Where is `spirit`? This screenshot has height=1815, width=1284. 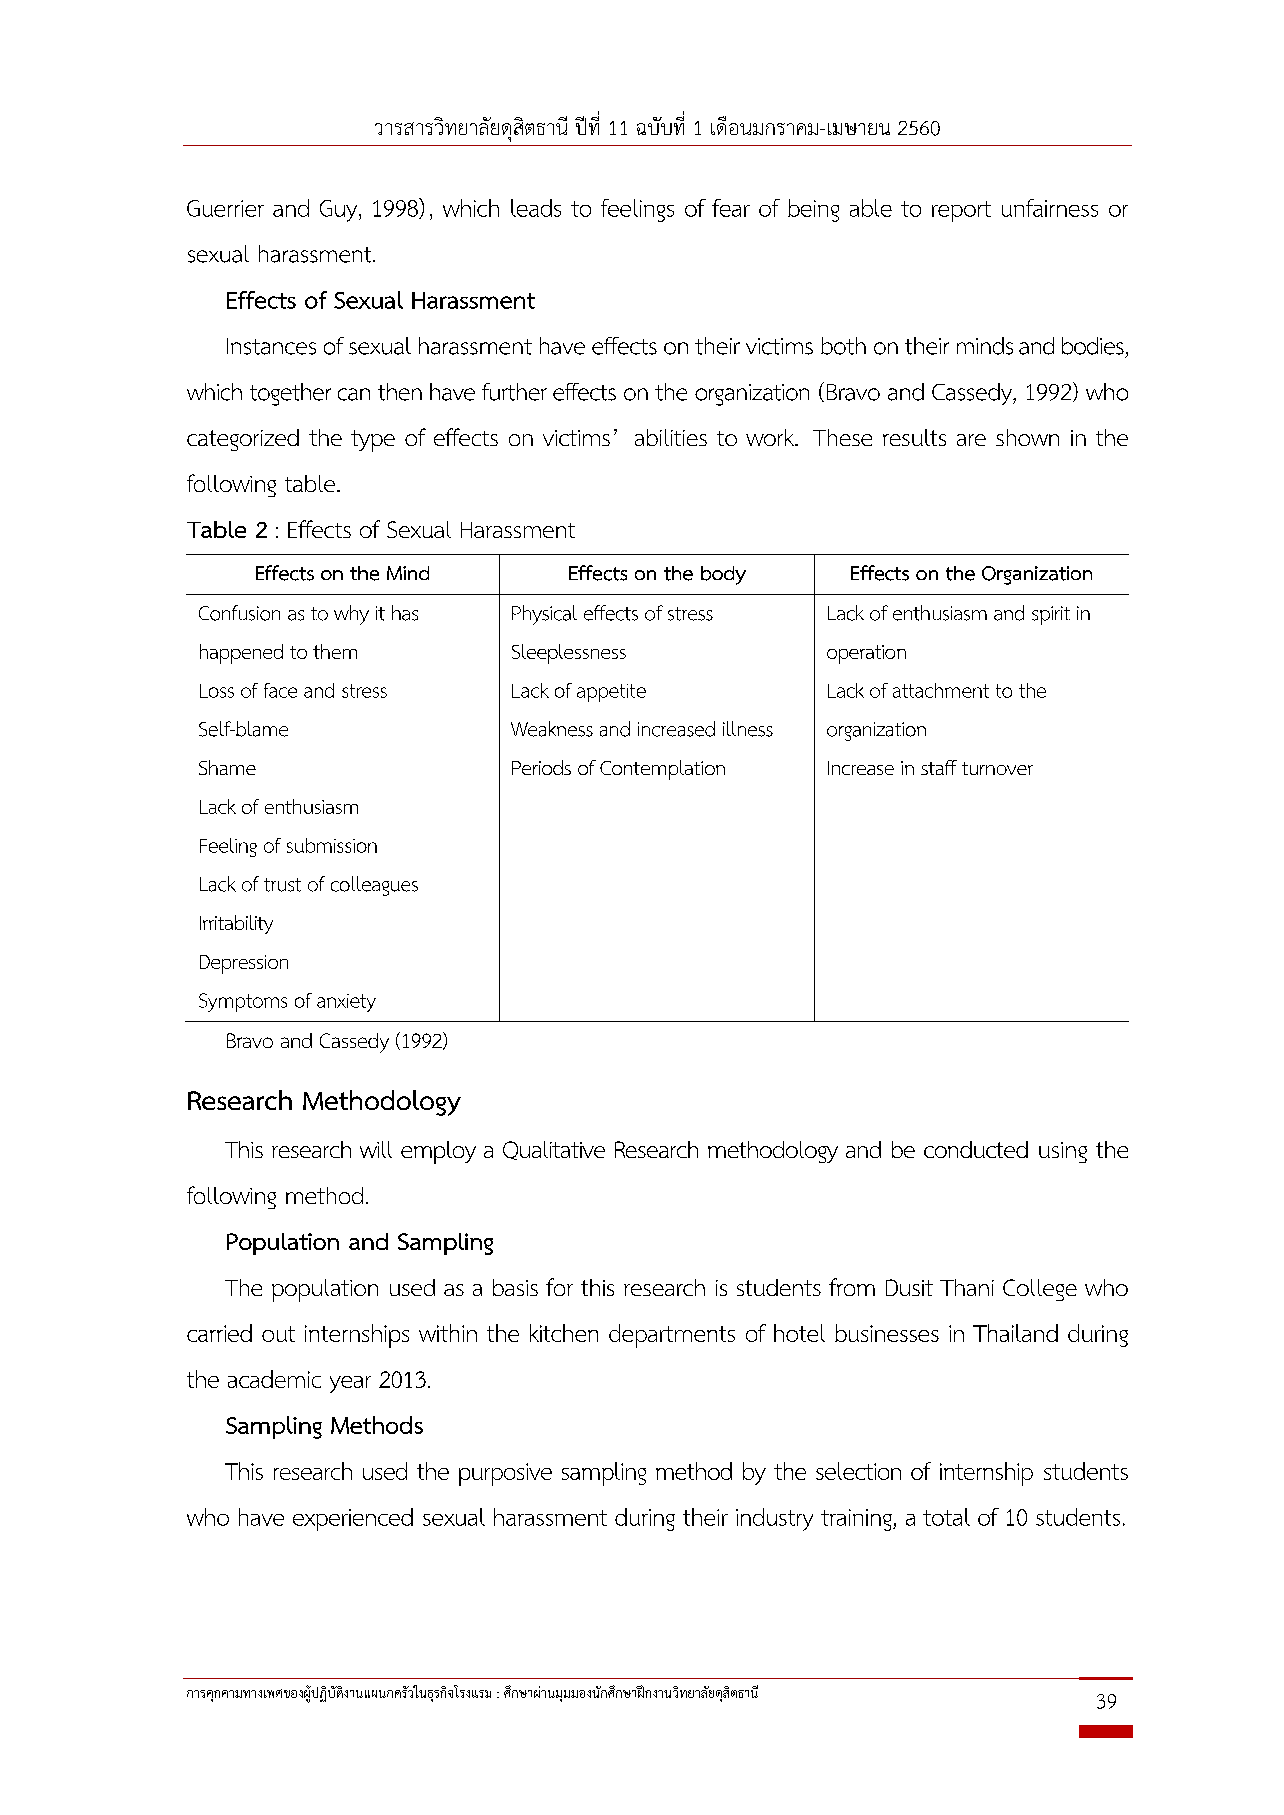 spirit is located at coordinates (1051, 615).
